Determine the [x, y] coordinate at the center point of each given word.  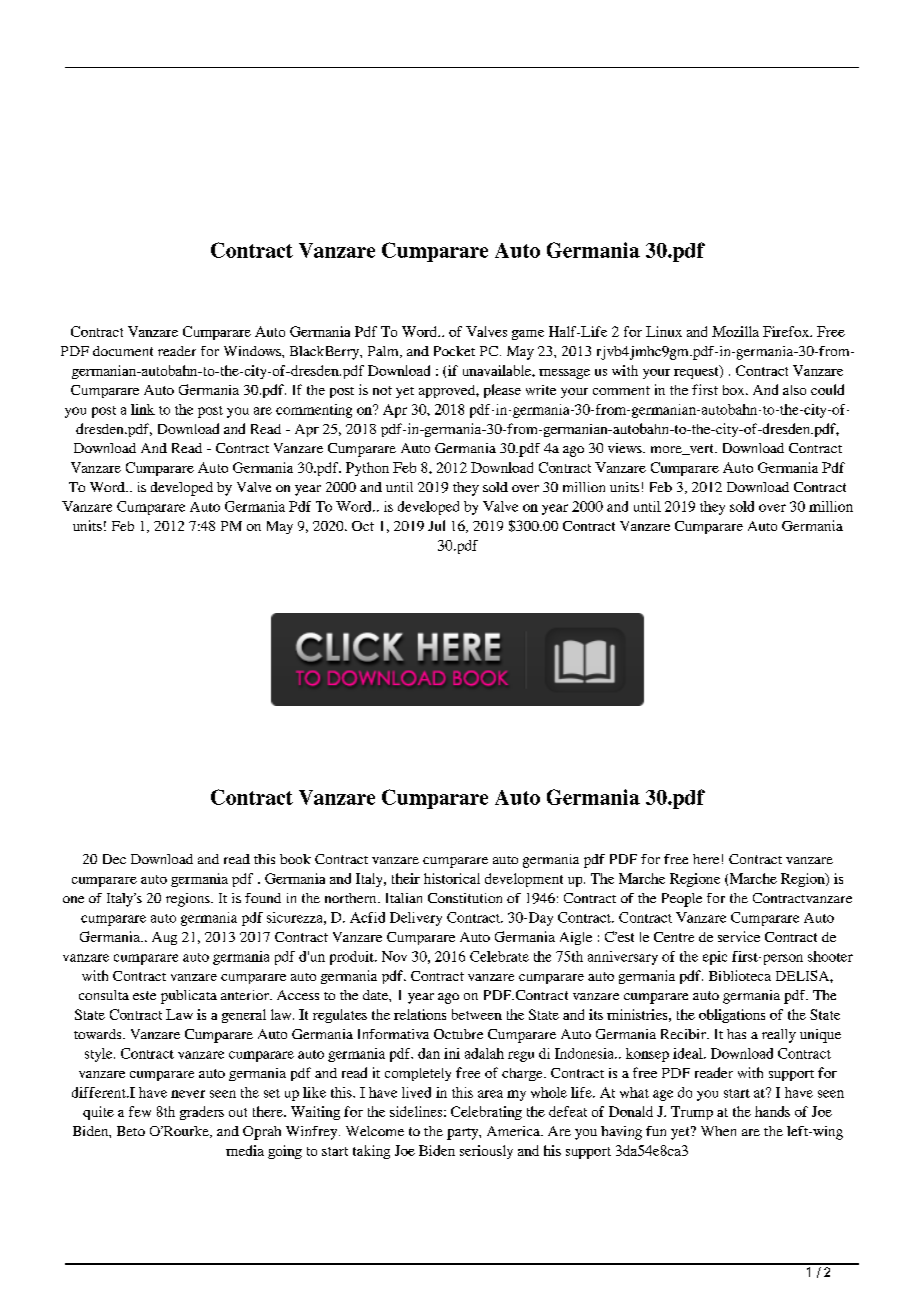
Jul [436, 525]
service [739, 936]
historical [452, 878]
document [123, 351]
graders [202, 1113]
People [682, 900]
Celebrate [499, 956]
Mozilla [735, 331]
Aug [164, 938]
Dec [114, 859]
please [502, 391]
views [626, 448]
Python [367, 469]
